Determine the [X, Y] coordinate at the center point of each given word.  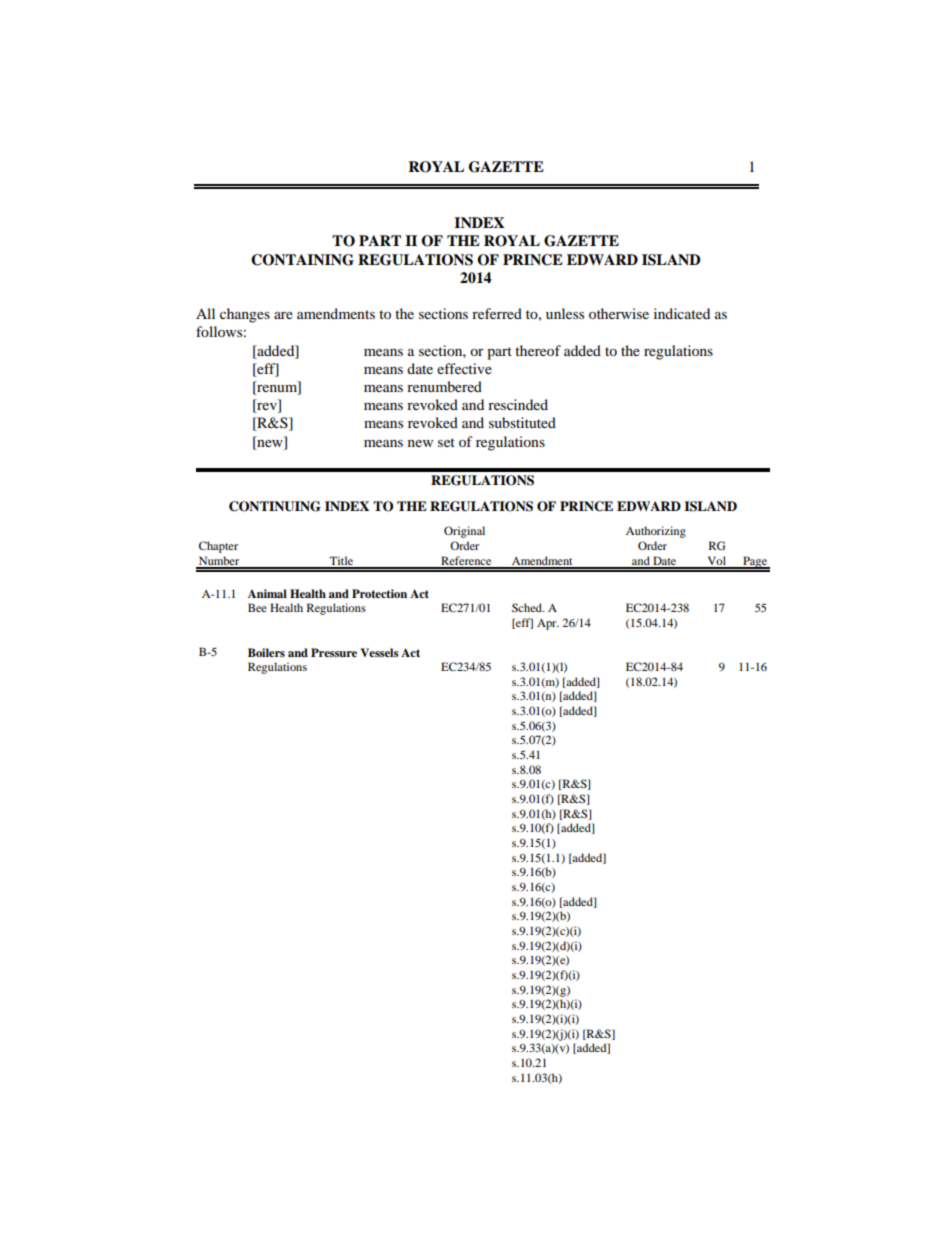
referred [497, 313]
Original [464, 532]
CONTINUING [275, 506]
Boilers [266, 652]
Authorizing [656, 532]
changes [245, 315]
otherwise [619, 313]
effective [464, 368]
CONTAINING [302, 260]
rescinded [518, 404]
